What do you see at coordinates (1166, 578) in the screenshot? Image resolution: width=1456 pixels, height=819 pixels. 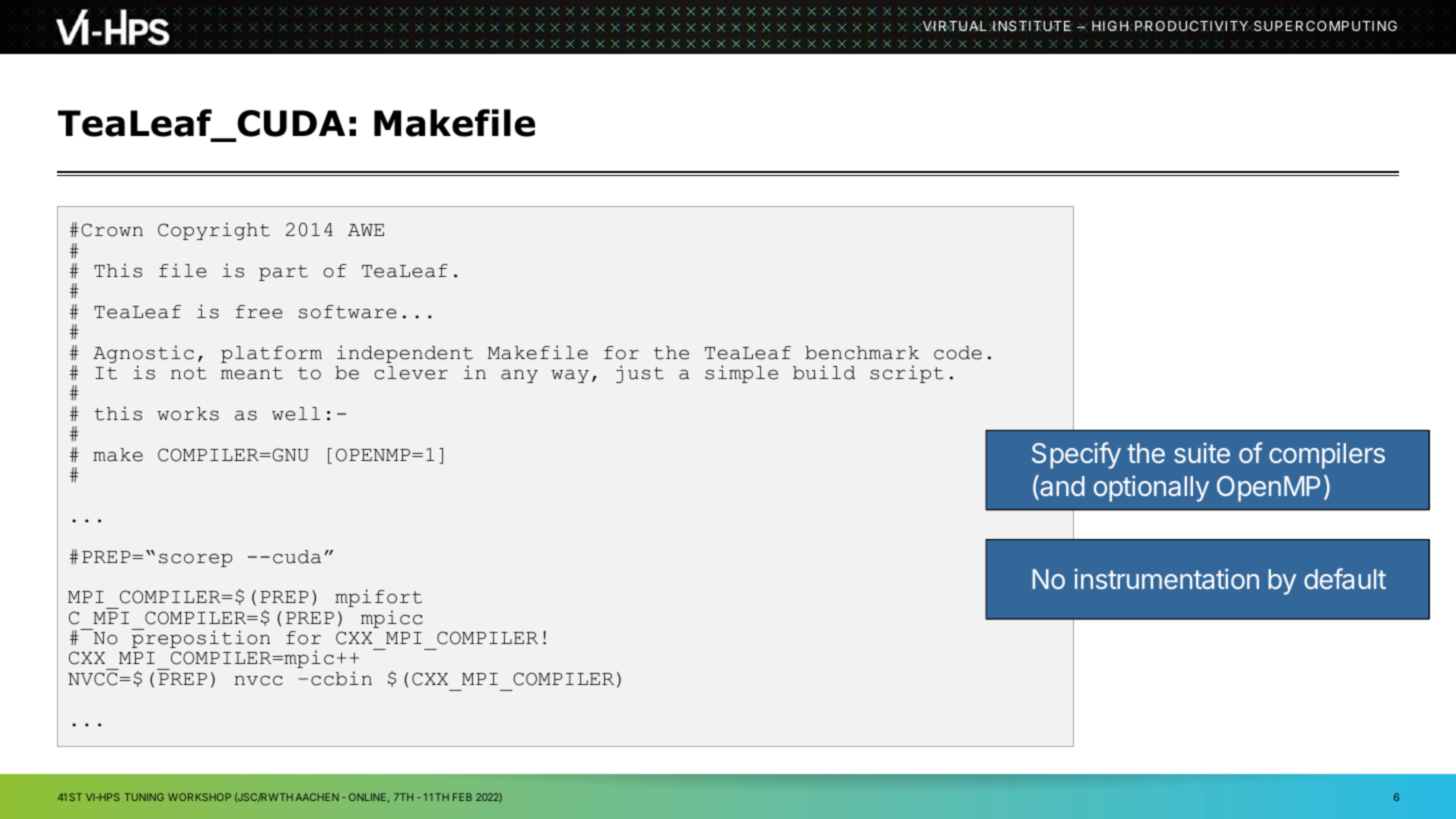 I see `instrumentation` at bounding box center [1166, 578].
